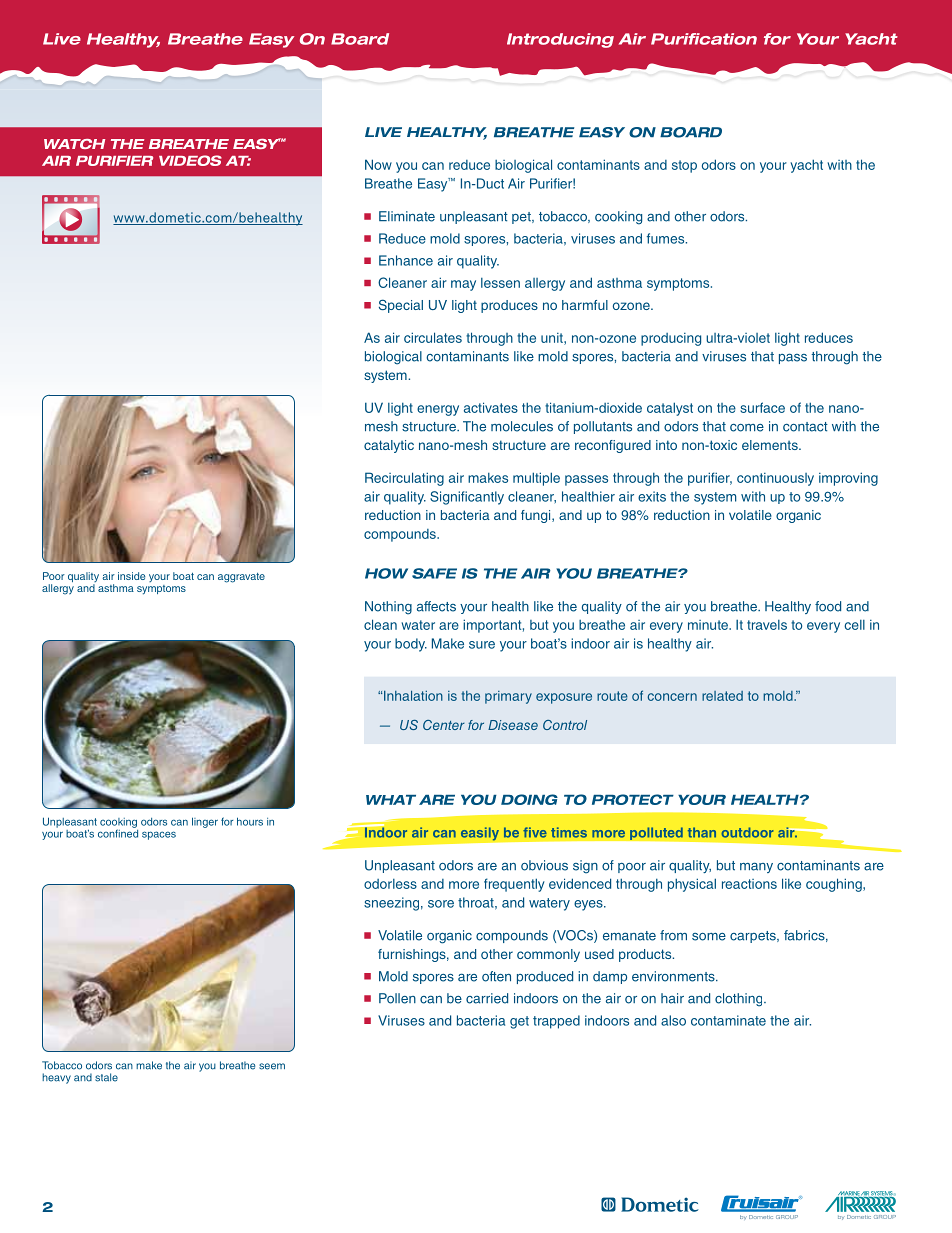 Image resolution: width=952 pixels, height=1233 pixels. Describe the element at coordinates (704, 39) in the screenshot. I see `Purification` at that location.
